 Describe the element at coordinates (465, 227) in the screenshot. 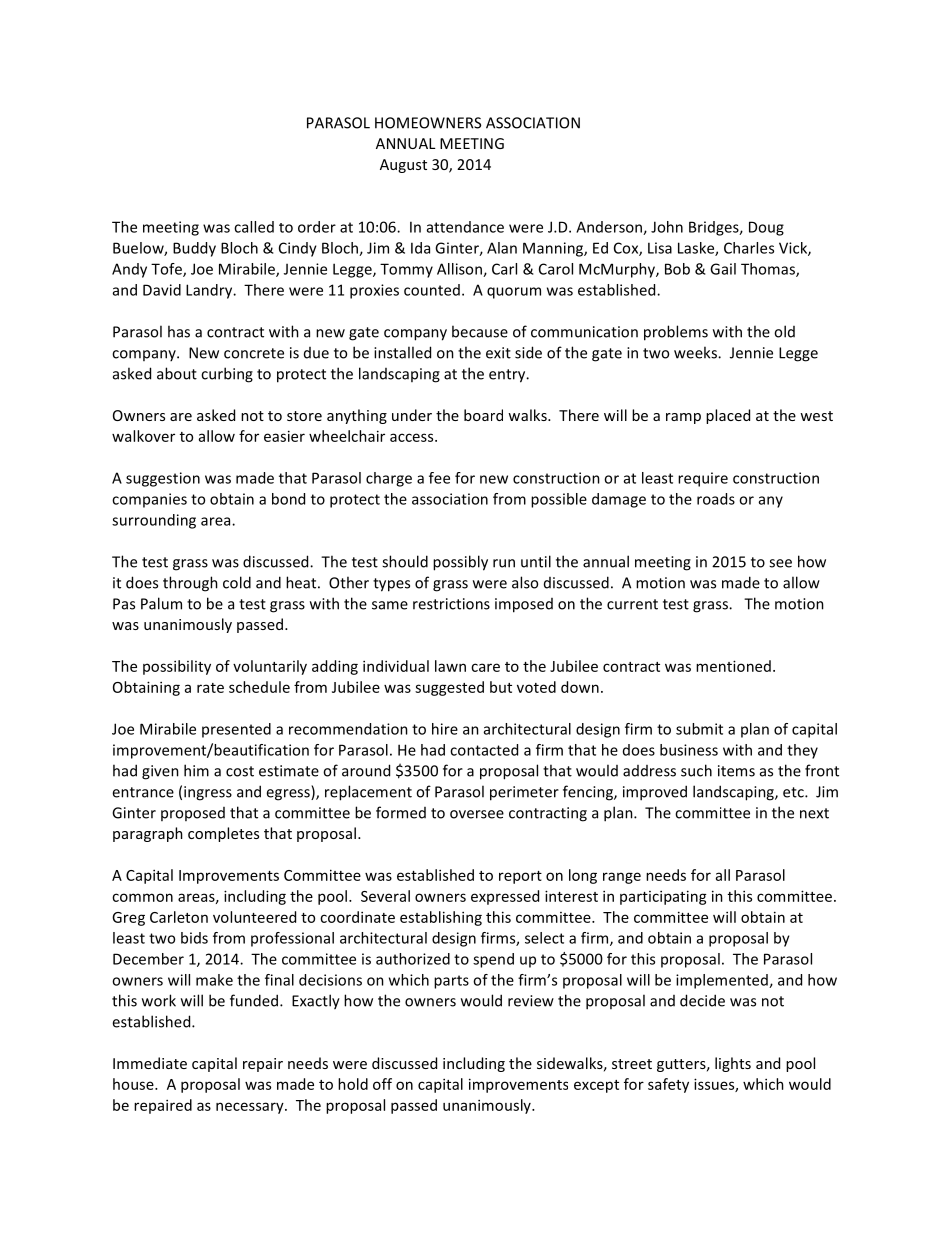

I see `attendance` at that location.
